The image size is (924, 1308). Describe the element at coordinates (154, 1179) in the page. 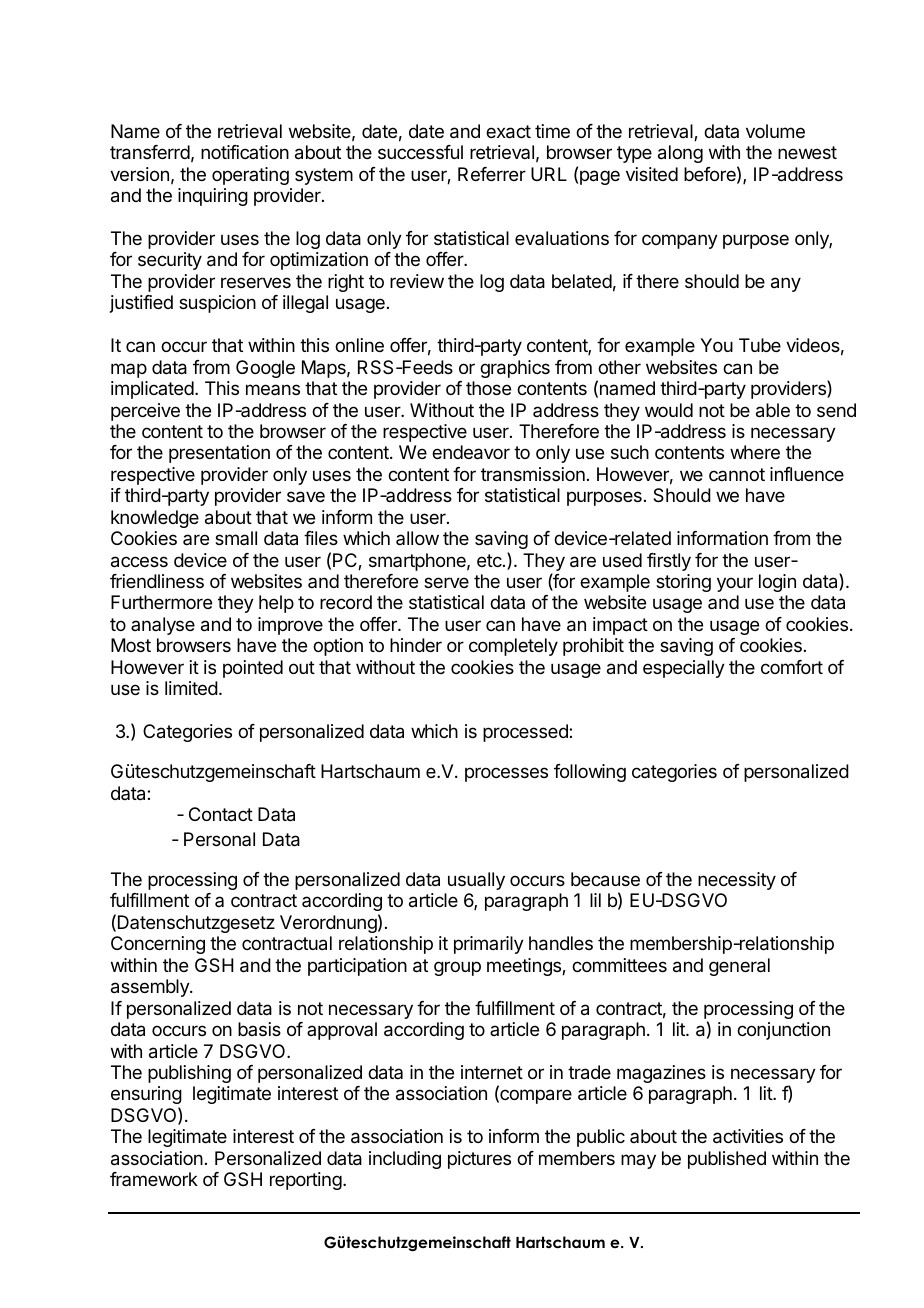

I see `framework` at that location.
